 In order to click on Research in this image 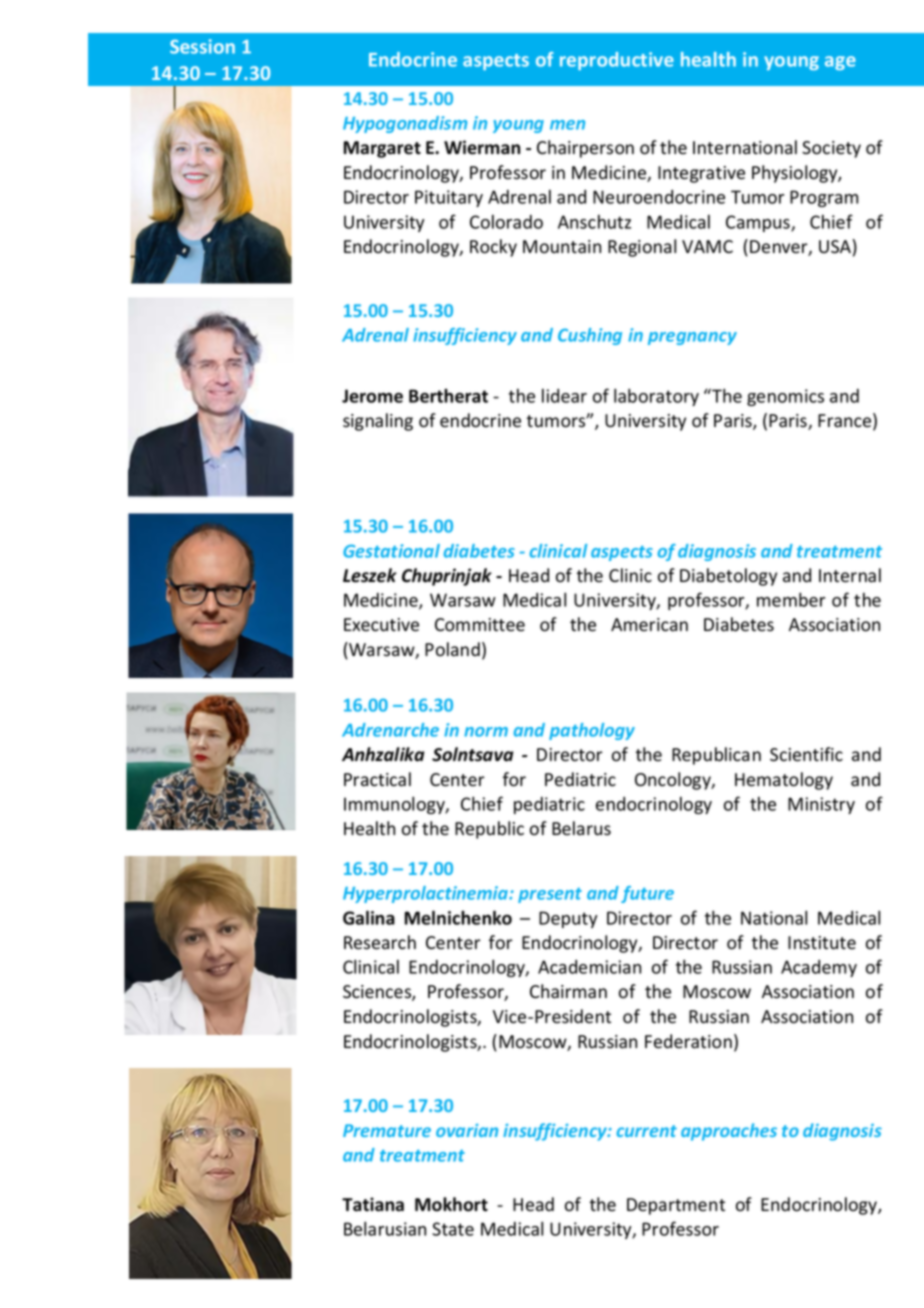, I will do `click(380, 942)`.
